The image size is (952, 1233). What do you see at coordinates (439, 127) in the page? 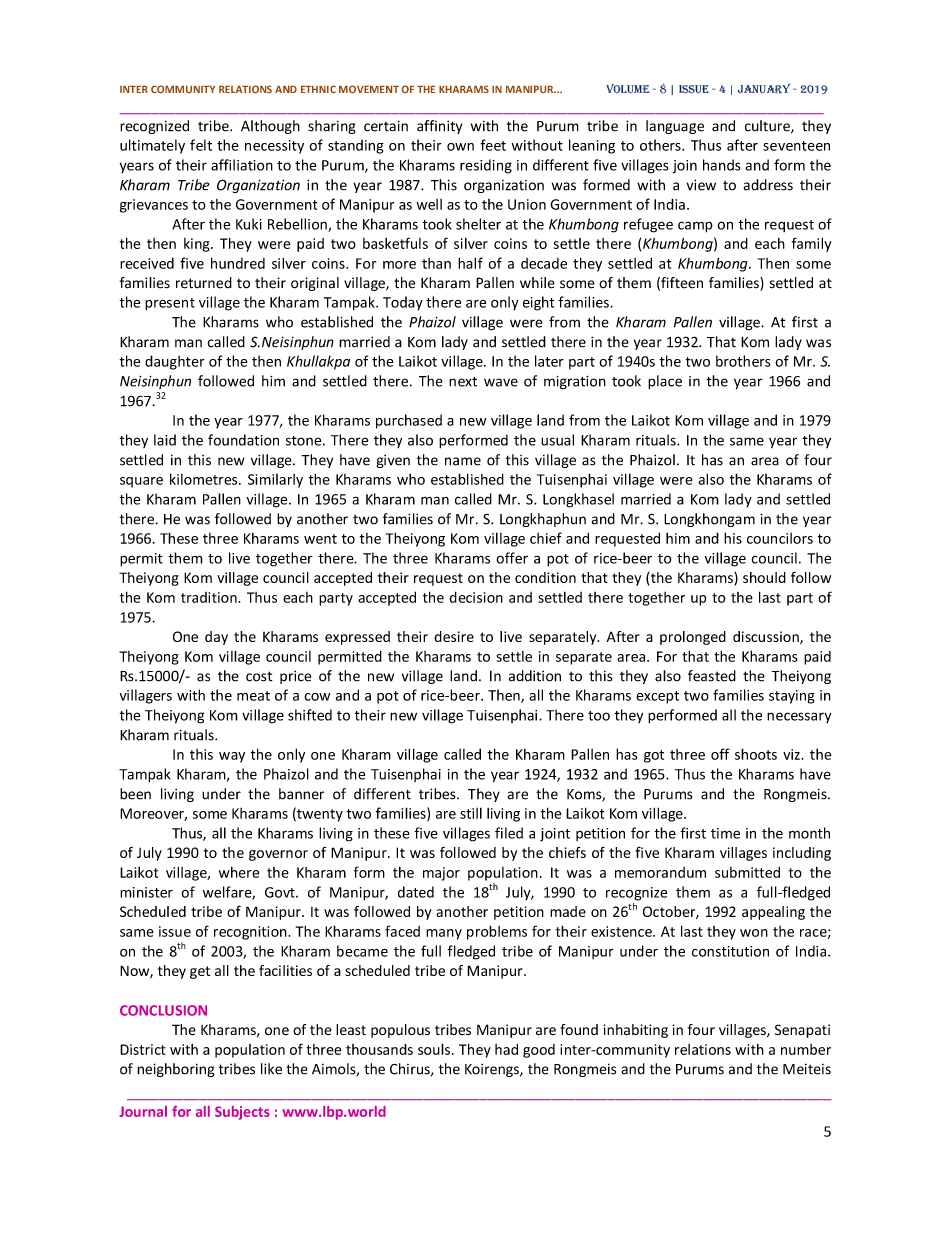
I see `affinity` at bounding box center [439, 127].
